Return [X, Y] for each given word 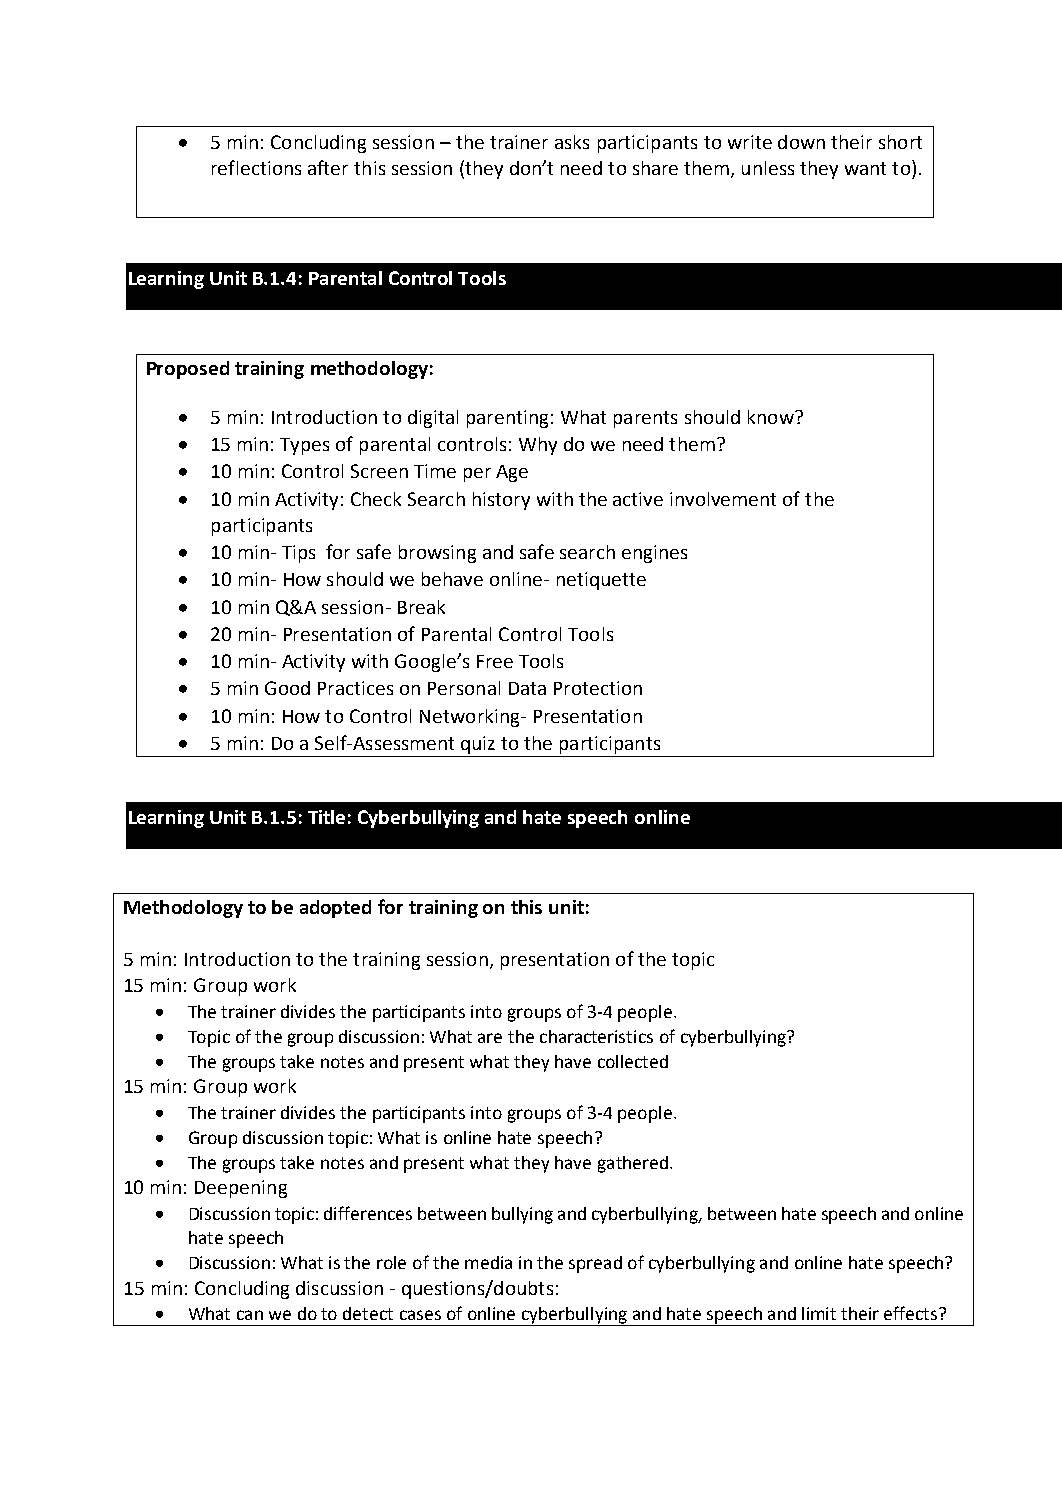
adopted [335, 909]
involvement [723, 499]
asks [572, 142]
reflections [256, 167]
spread [595, 1264]
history [501, 501]
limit [819, 1313]
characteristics [596, 1036]
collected [633, 1061]
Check [376, 499]
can [250, 1315]
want [865, 168]
